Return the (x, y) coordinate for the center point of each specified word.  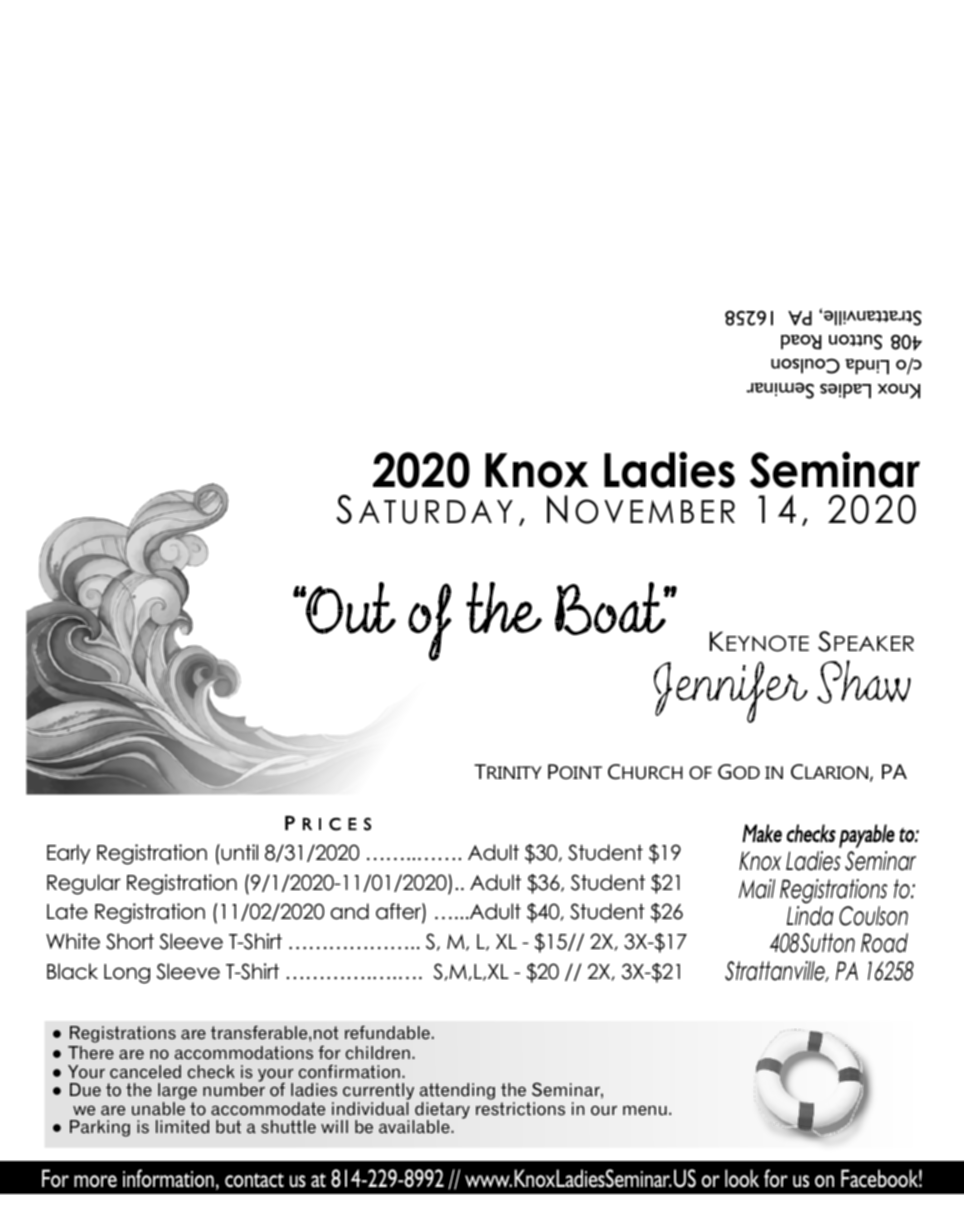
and (350, 911)
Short (130, 941)
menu (645, 1111)
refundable (387, 1032)
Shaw (864, 682)
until (238, 852)
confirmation (349, 1072)
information (168, 1178)
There (91, 1053)
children (378, 1053)
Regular (84, 884)
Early (68, 854)
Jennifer (731, 692)
